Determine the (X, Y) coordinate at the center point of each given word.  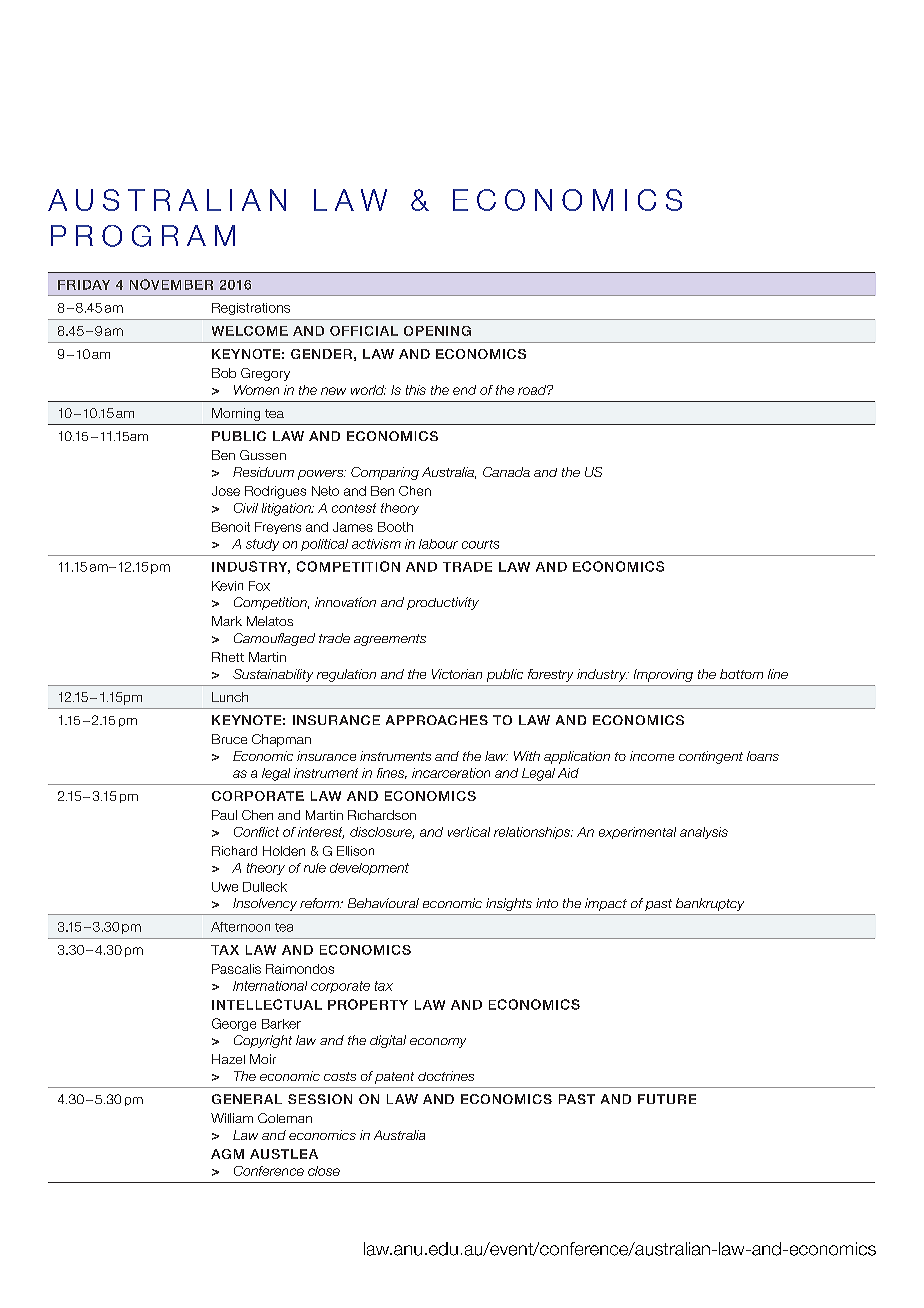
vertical (469, 832)
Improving (663, 675)
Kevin (227, 586)
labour (438, 544)
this (416, 390)
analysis (704, 833)
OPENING (437, 331)
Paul (224, 815)
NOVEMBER (171, 284)
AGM (227, 1154)
